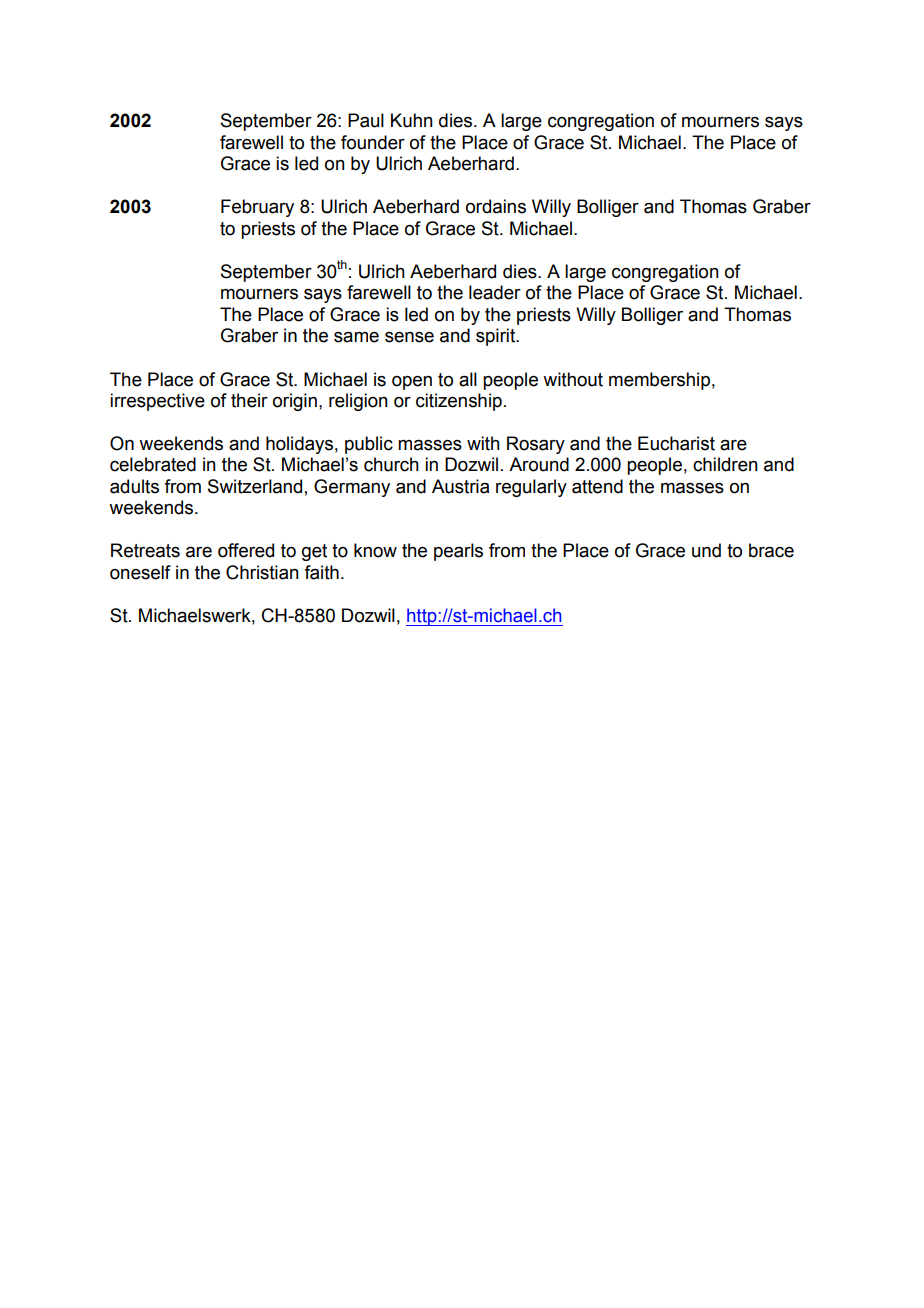 The width and height of the screenshot is (924, 1308). What do you see at coordinates (409, 337) in the screenshot?
I see `sense` at bounding box center [409, 337].
